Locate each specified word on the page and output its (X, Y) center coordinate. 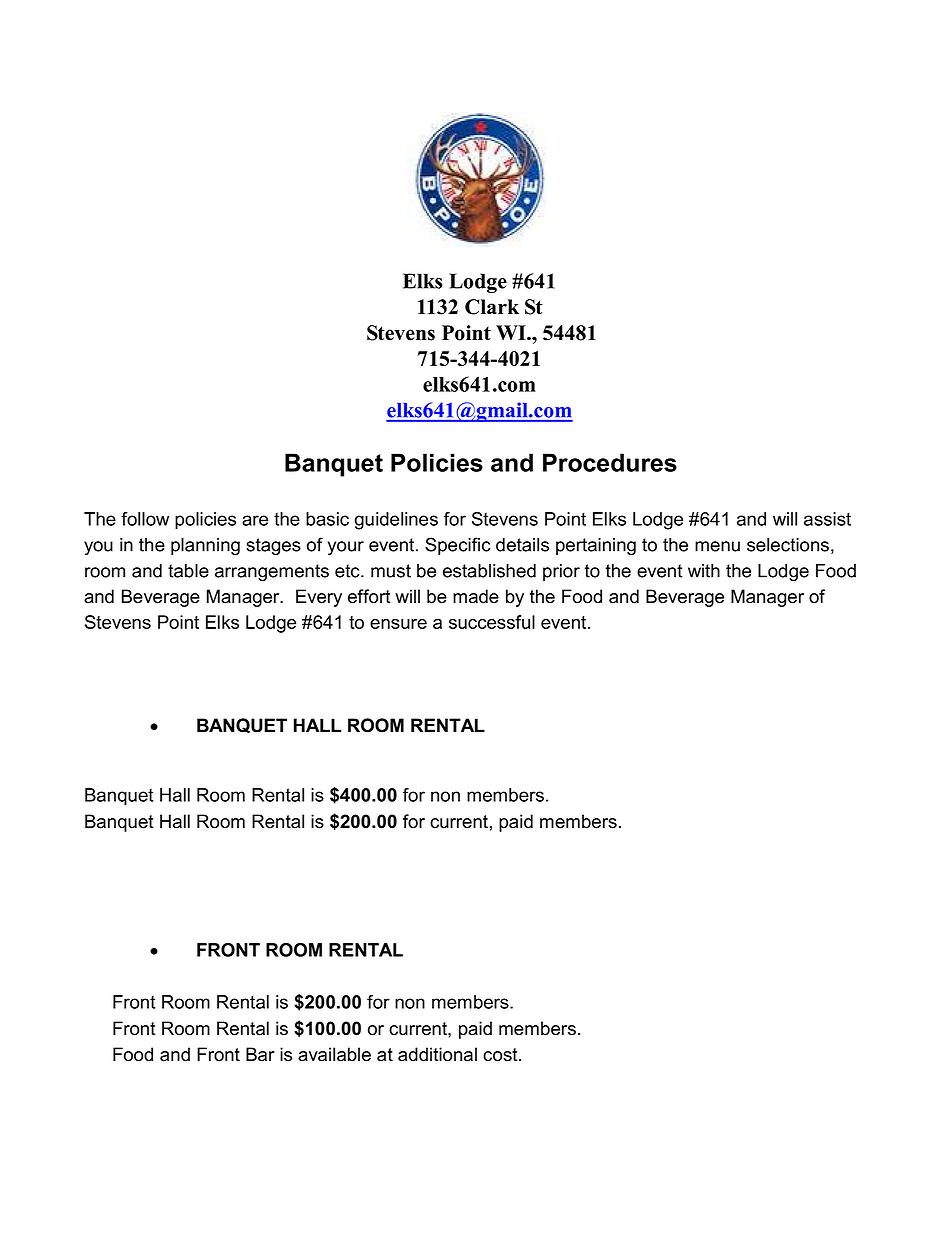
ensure (398, 624)
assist (827, 519)
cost (501, 1055)
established (489, 571)
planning (205, 546)
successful (492, 622)
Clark (492, 307)
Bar (260, 1054)
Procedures (610, 462)
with (704, 571)
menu (717, 546)
